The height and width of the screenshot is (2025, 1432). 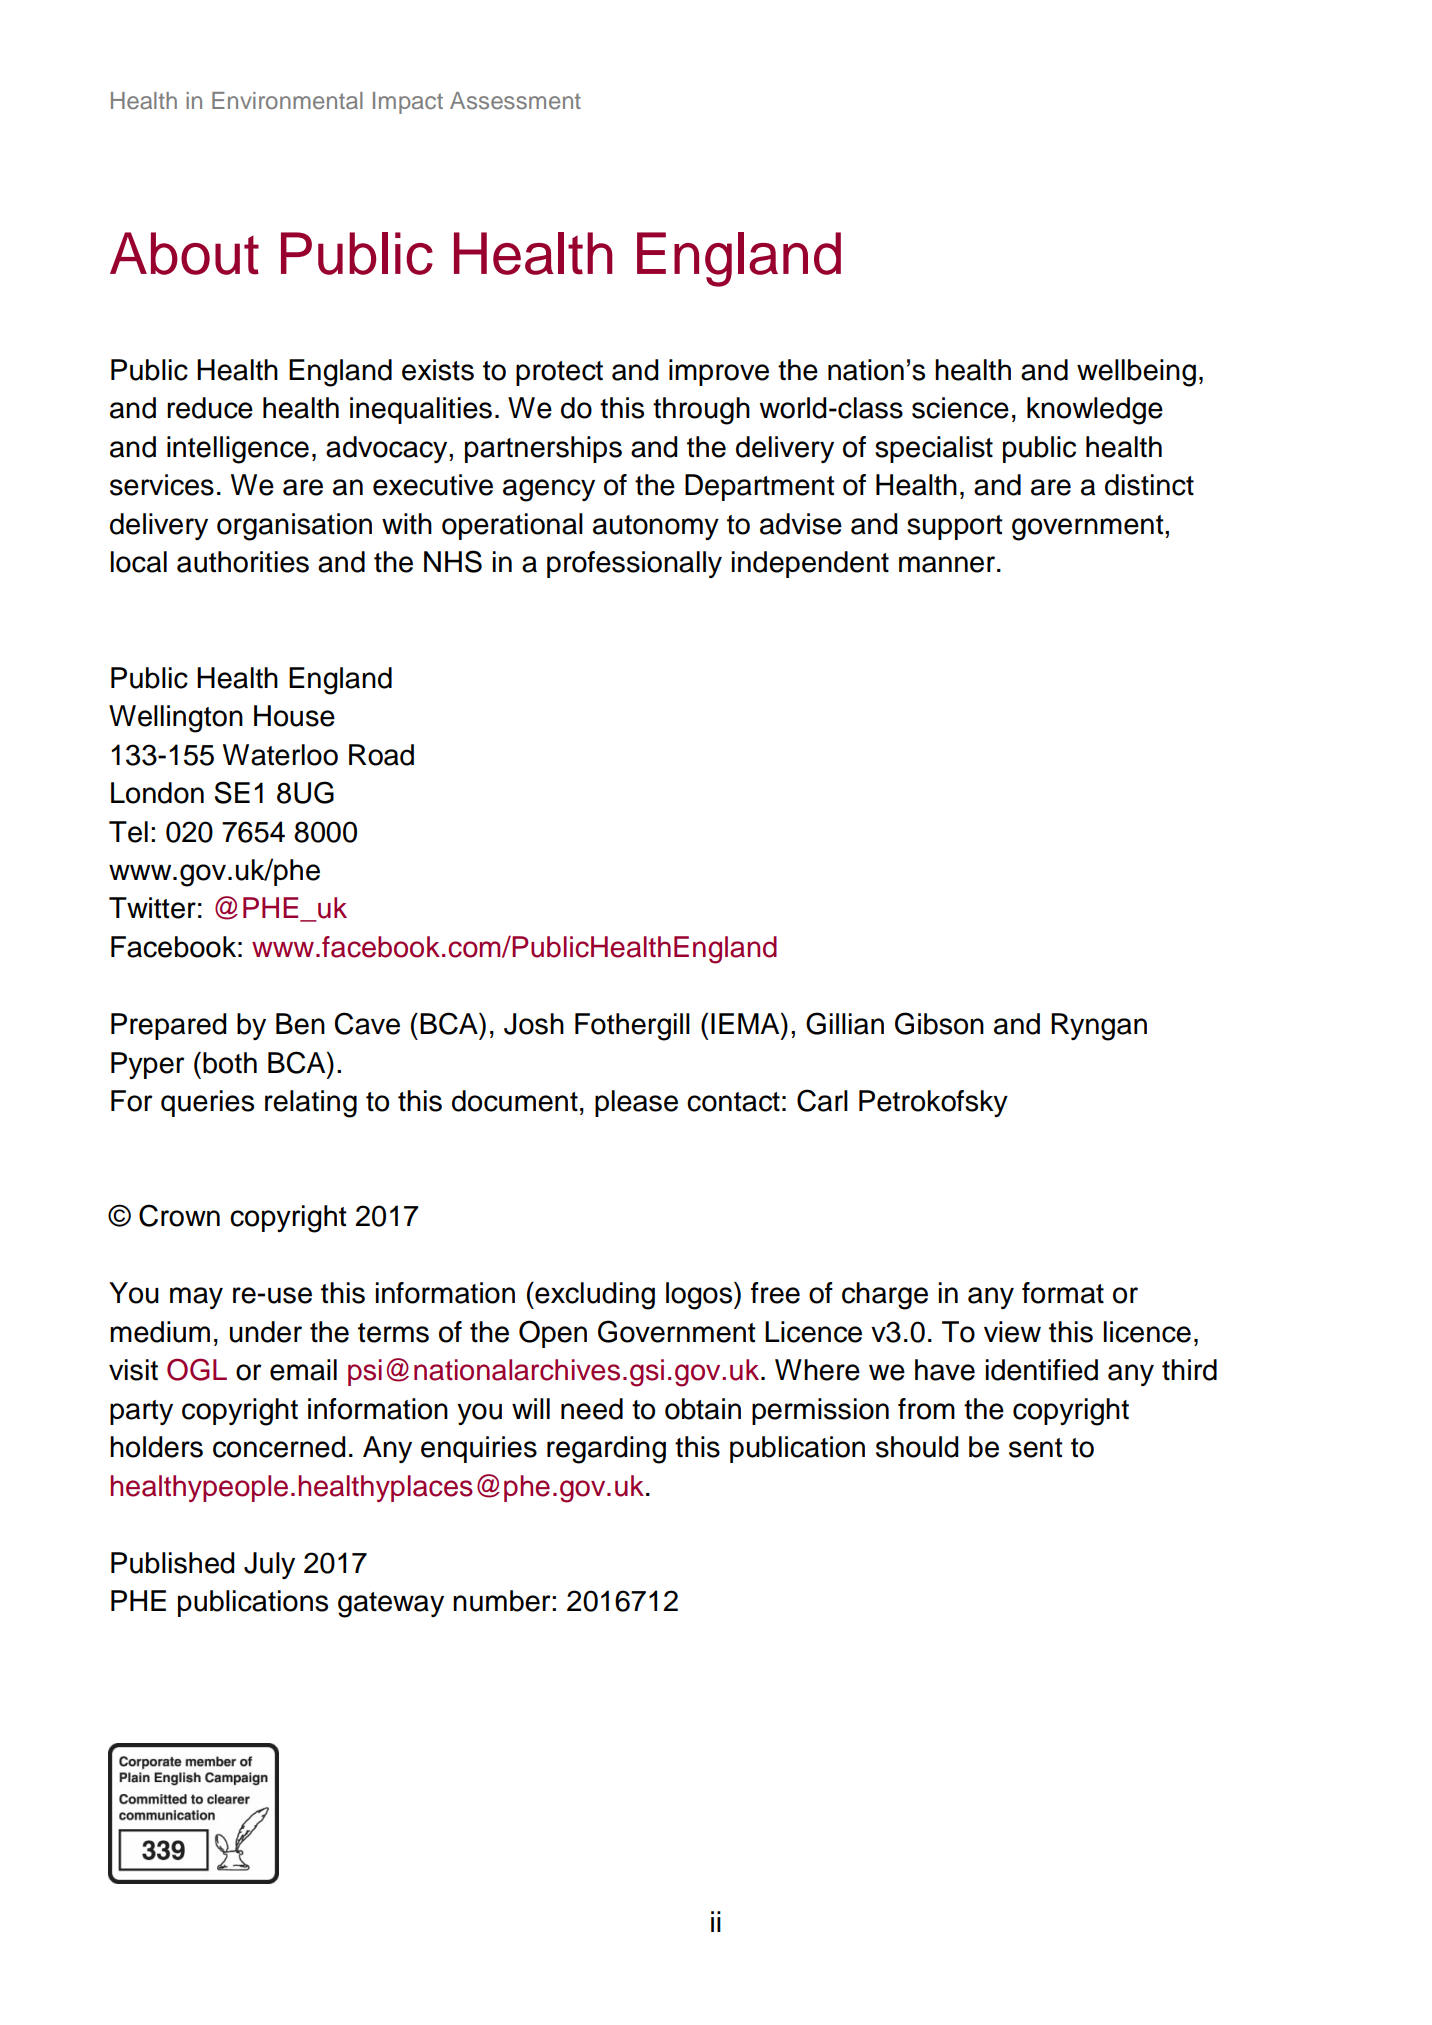 I want to click on Gibson, so click(x=939, y=1023).
